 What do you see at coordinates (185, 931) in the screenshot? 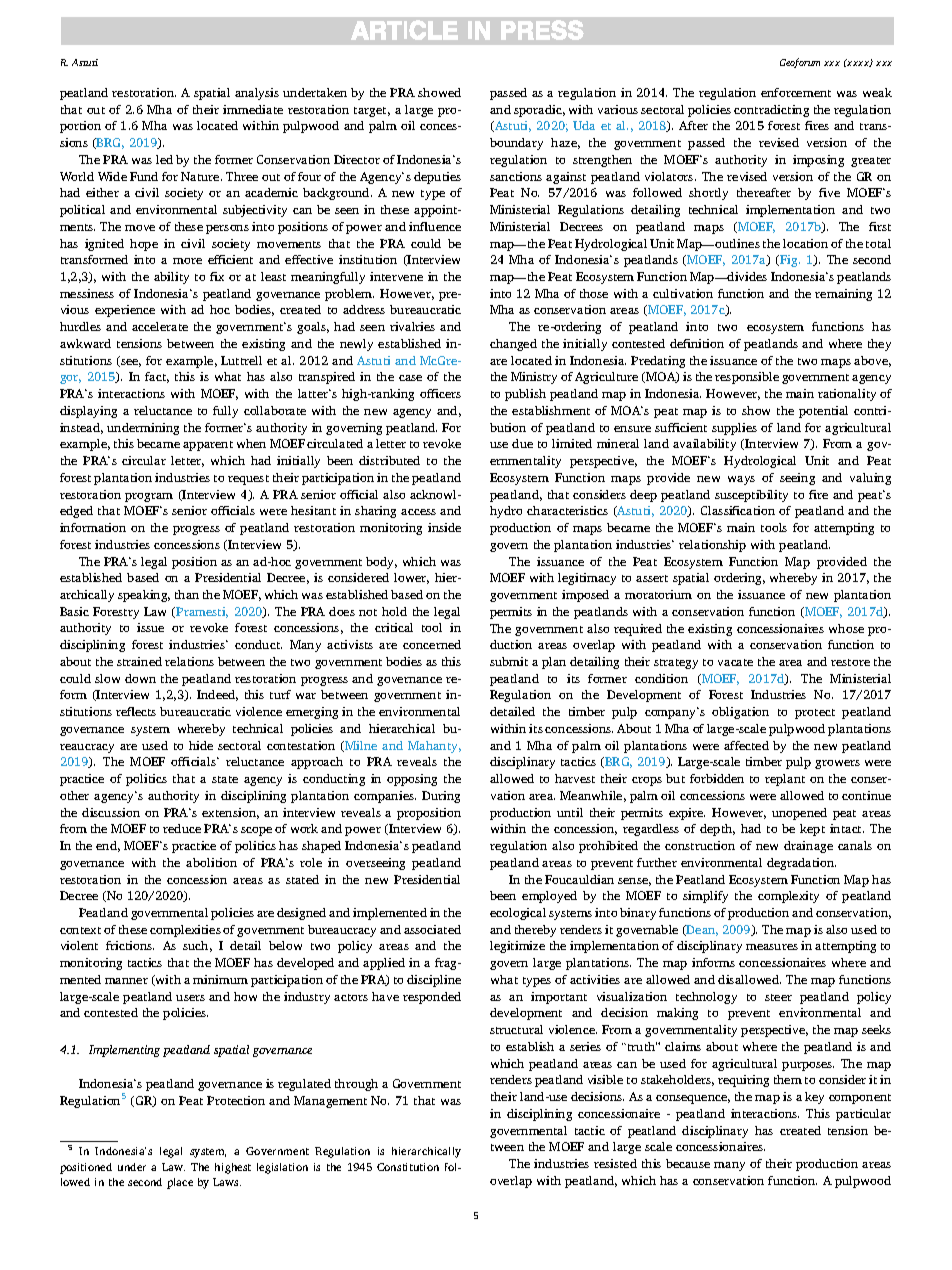
I see `complexities` at bounding box center [185, 931].
